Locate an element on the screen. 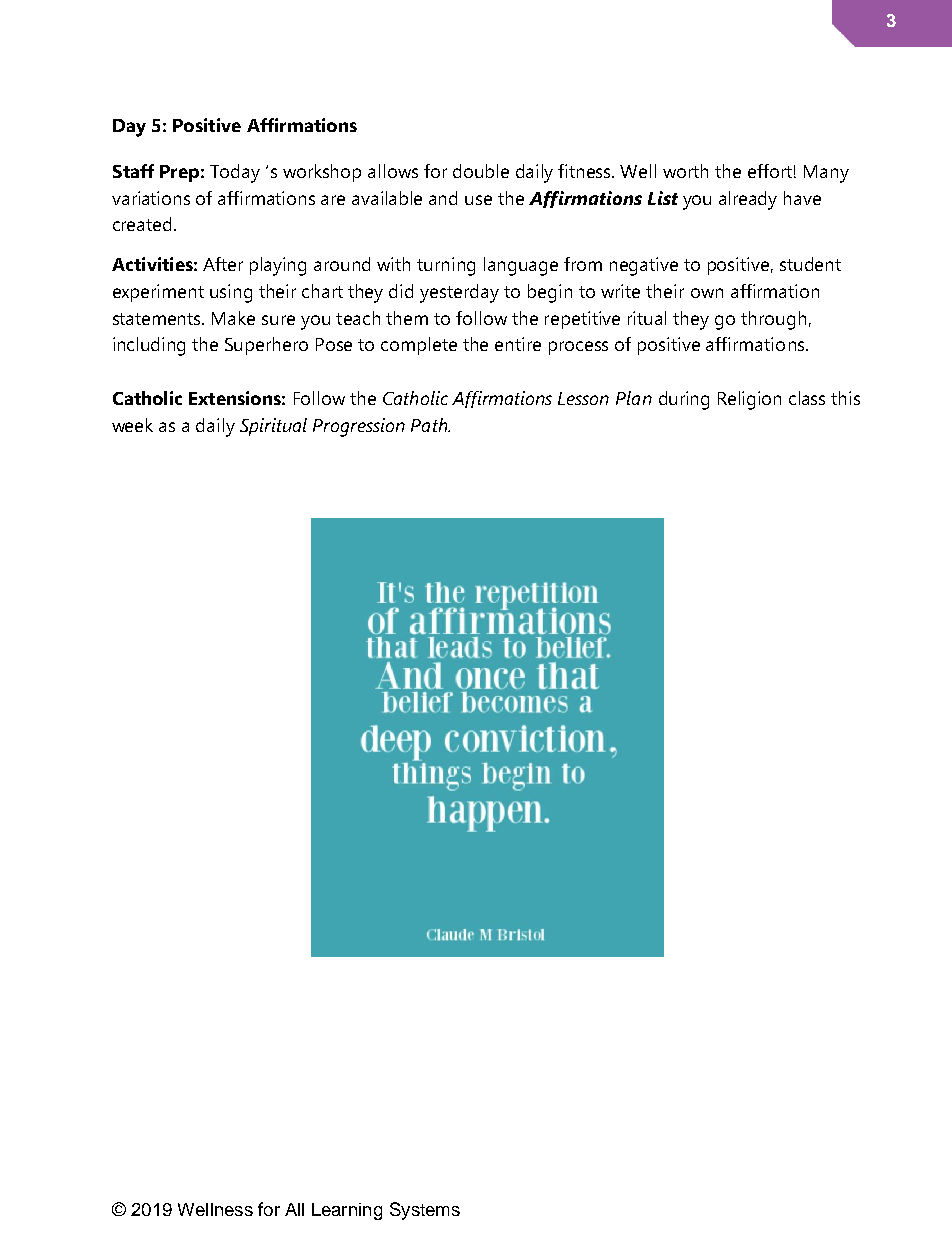 The image size is (952, 1233). use is located at coordinates (478, 200).
